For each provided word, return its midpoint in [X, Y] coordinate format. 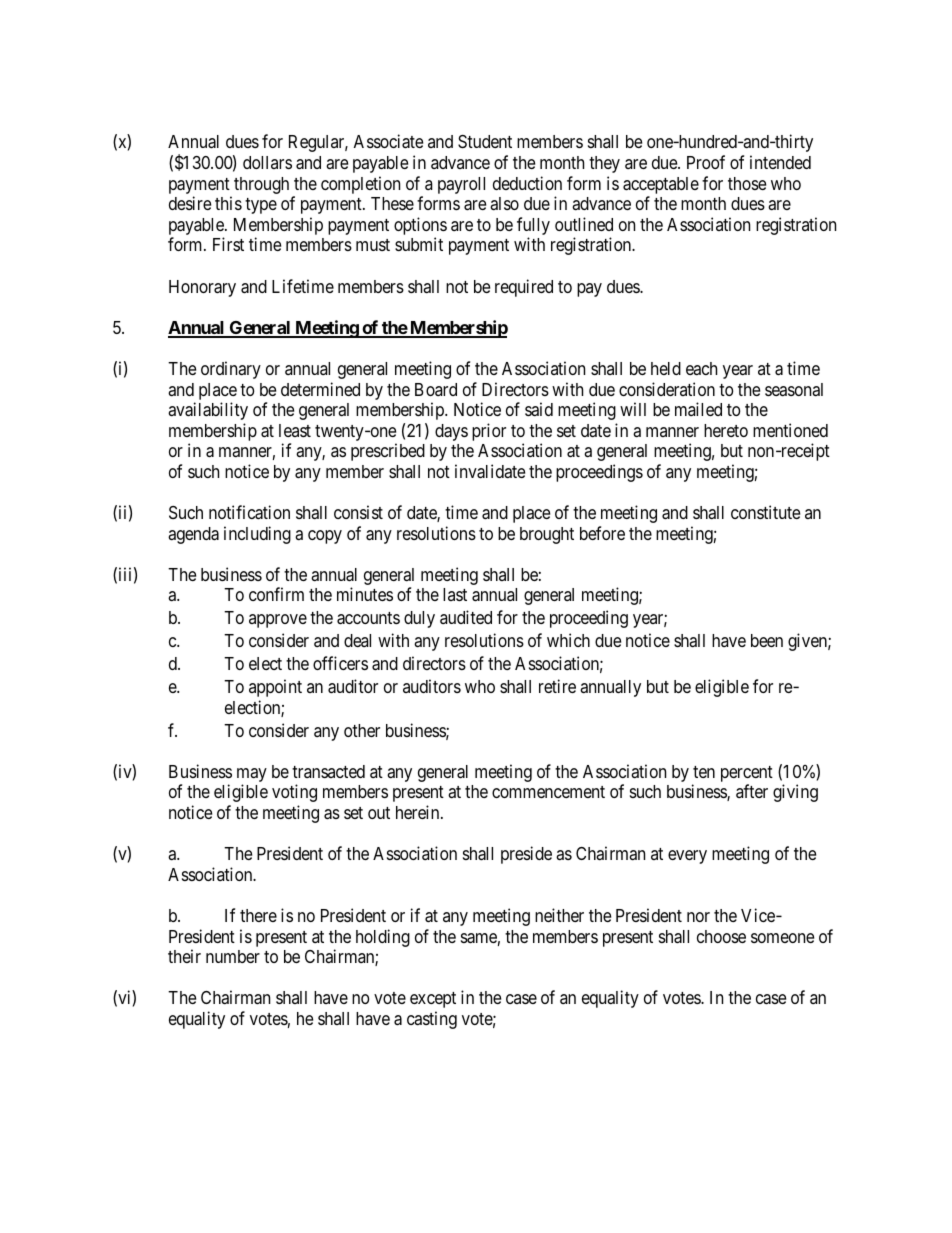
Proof [706, 162]
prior [489, 432]
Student [485, 142]
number [233, 956]
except [433, 1000]
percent [747, 775]
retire [557, 686]
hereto [726, 430]
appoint [275, 688]
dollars [267, 162]
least [295, 430]
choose [721, 936]
